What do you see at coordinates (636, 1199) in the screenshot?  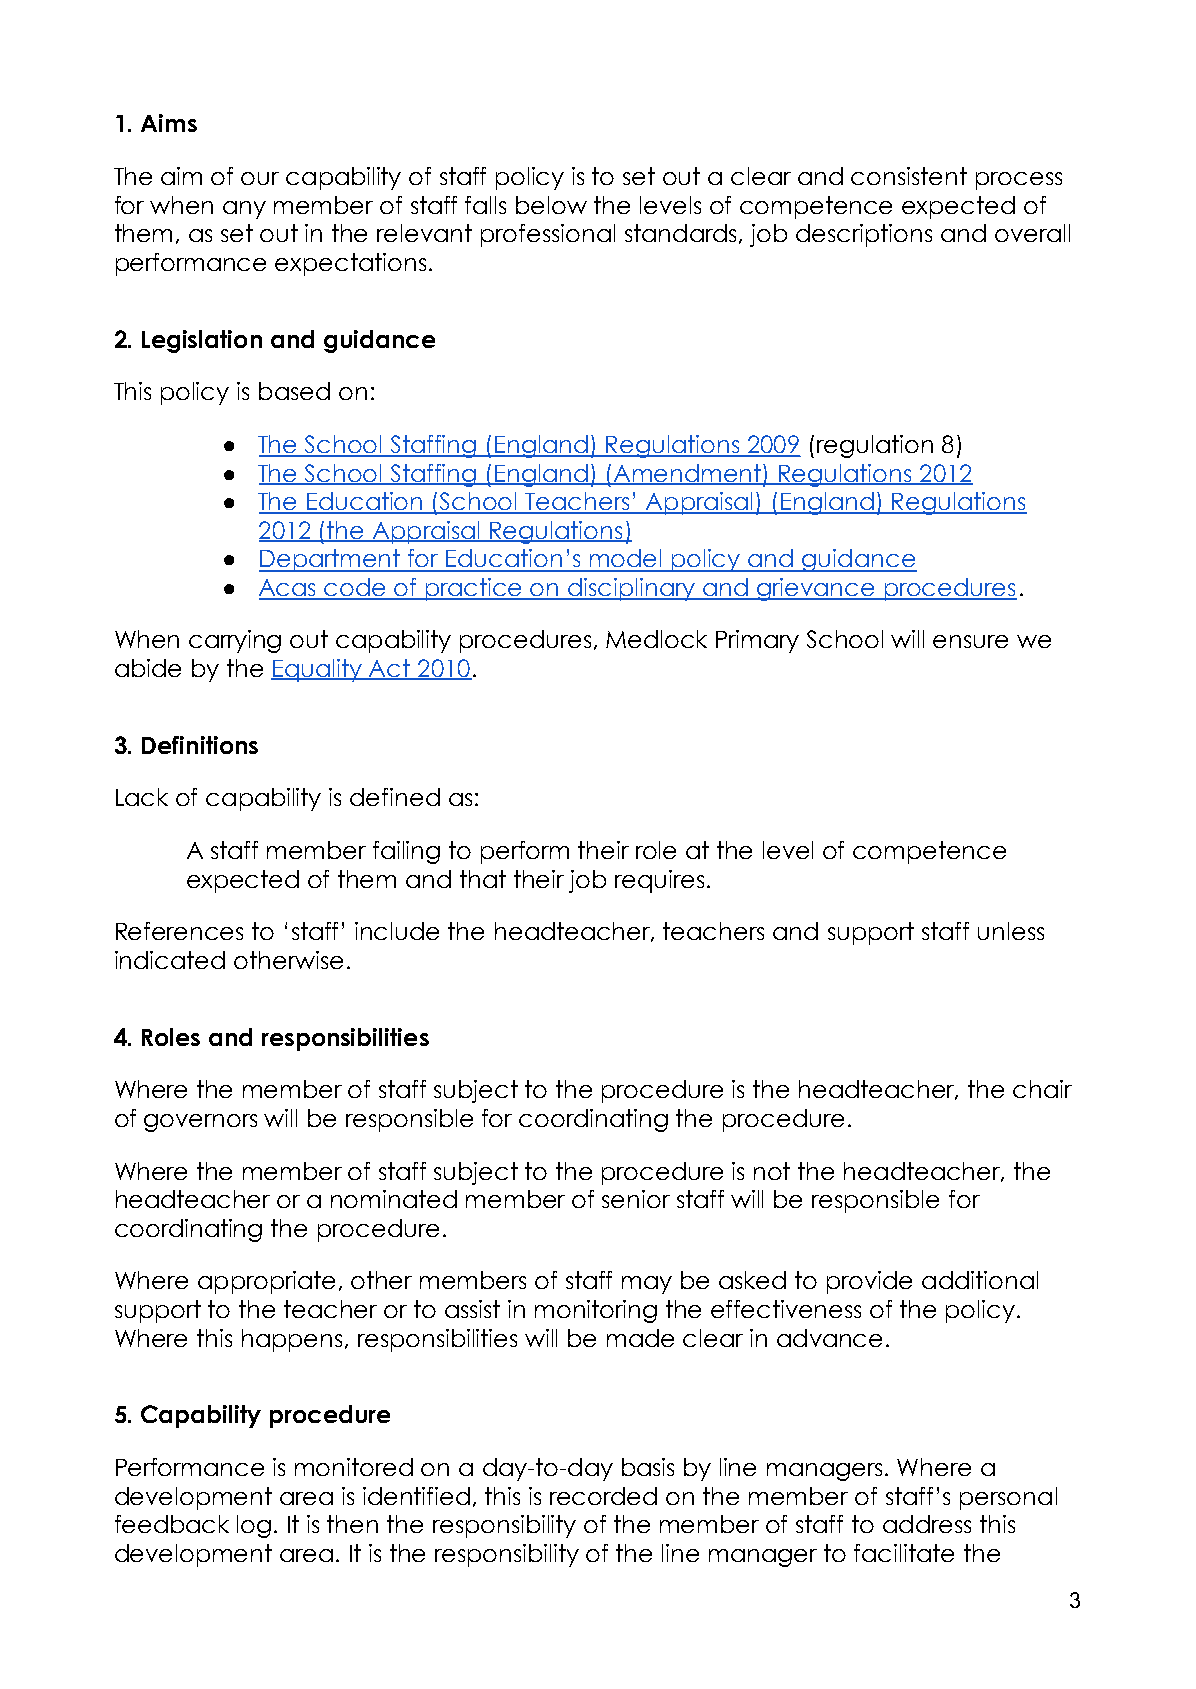 I see `senior` at bounding box center [636, 1199].
